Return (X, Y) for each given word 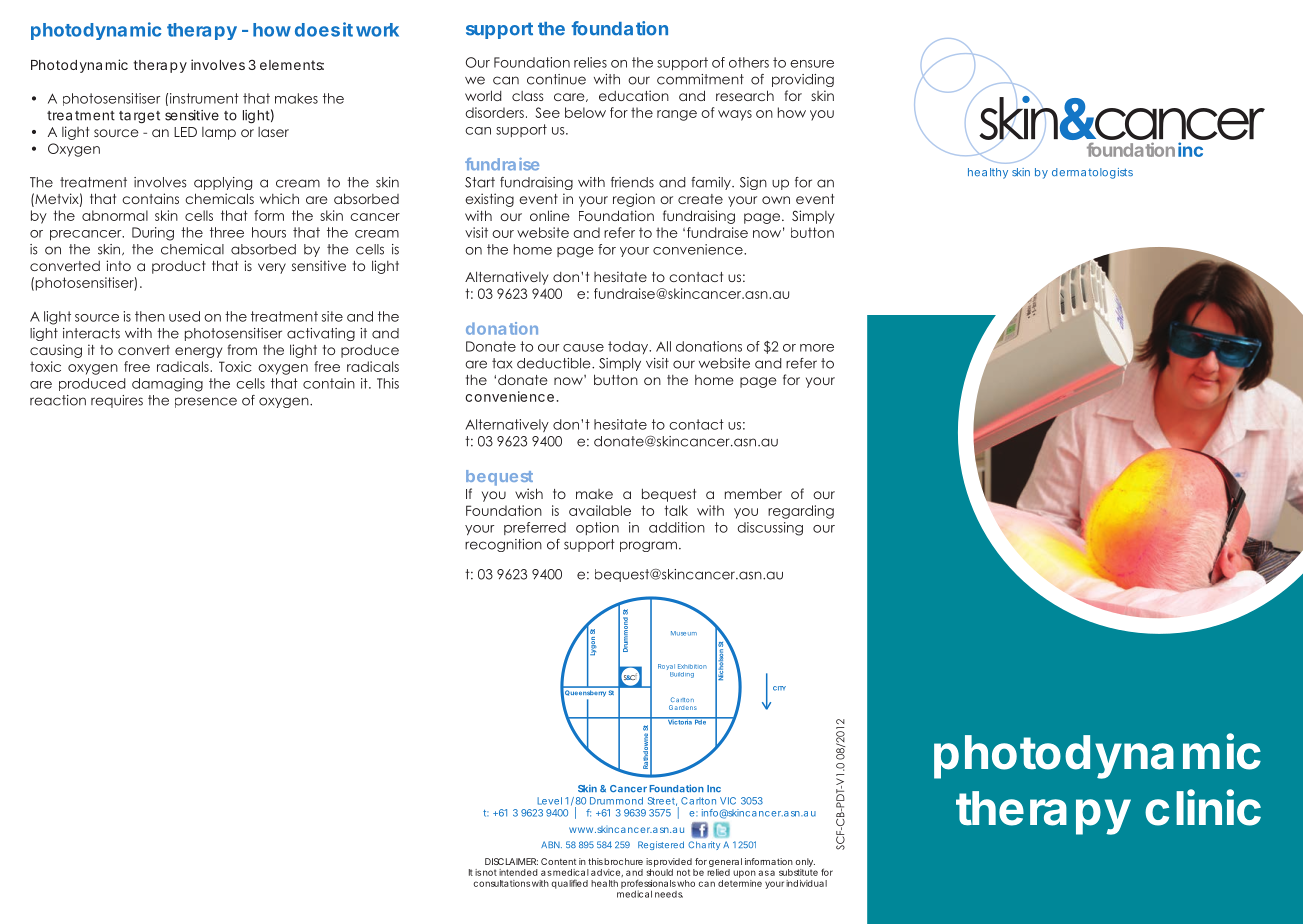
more (817, 348)
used (184, 316)
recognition (503, 545)
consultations (501, 883)
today (629, 347)
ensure (812, 64)
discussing (770, 529)
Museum (684, 633)
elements (292, 65)
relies (590, 62)
